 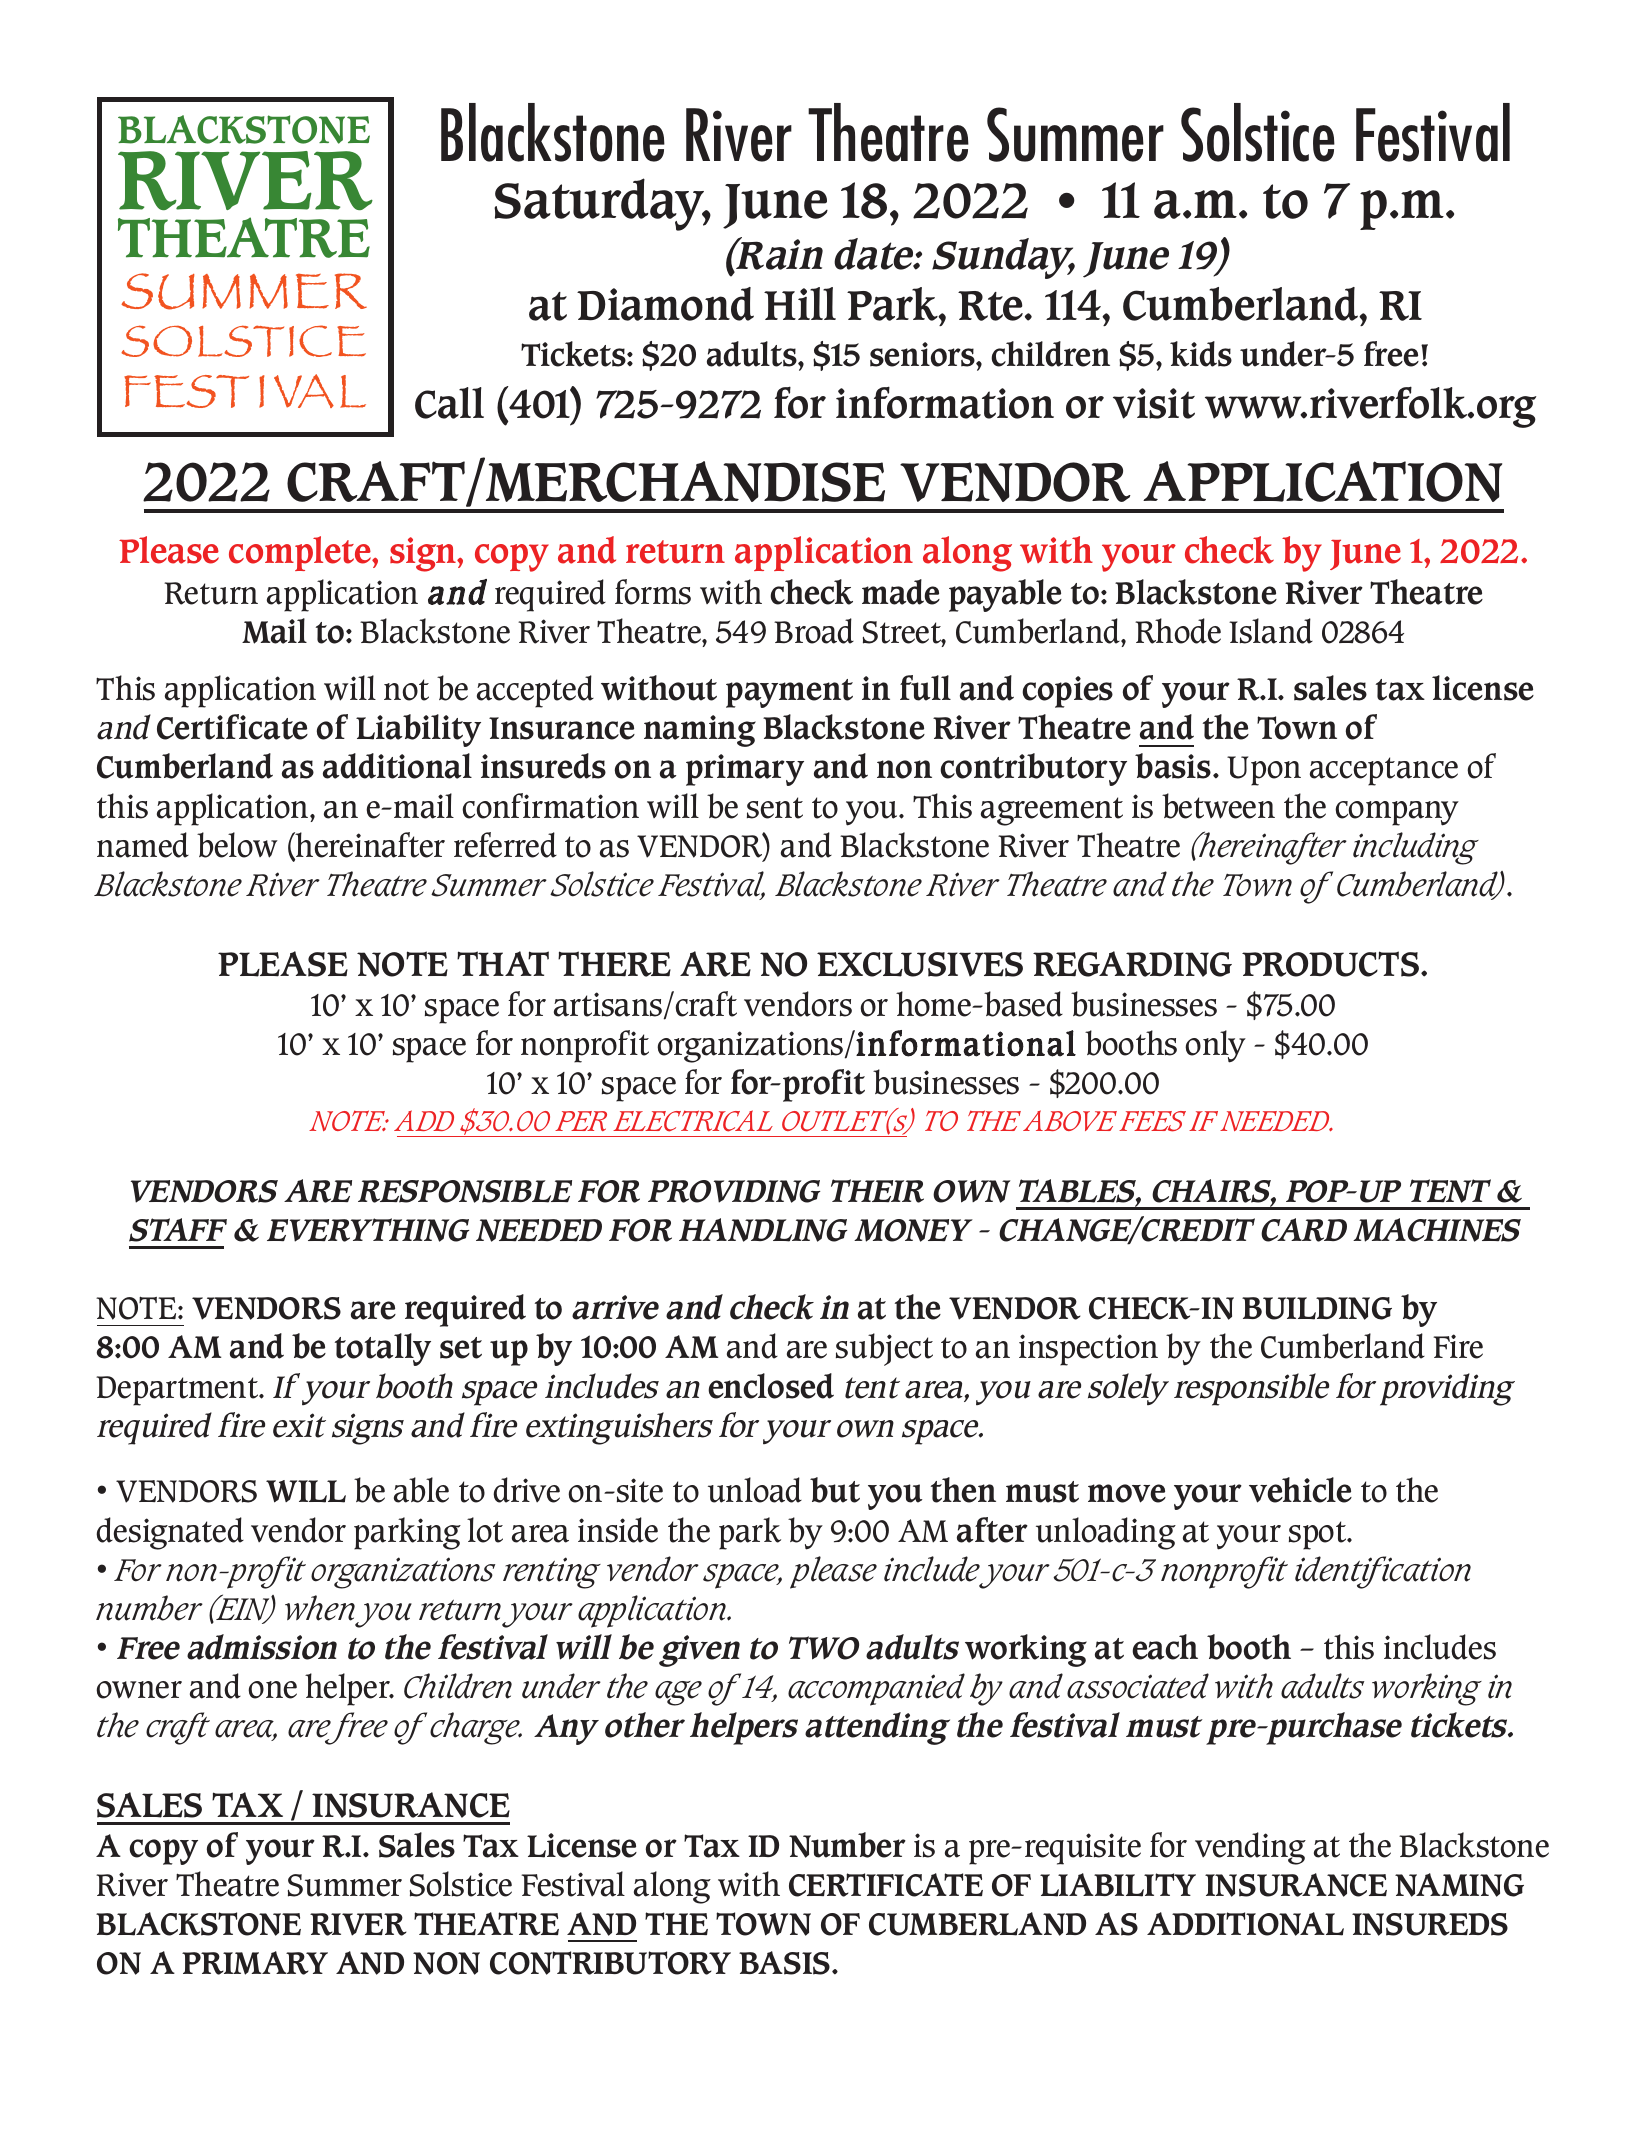 What do you see at coordinates (449, 403) in the image?
I see `Call` at bounding box center [449, 403].
